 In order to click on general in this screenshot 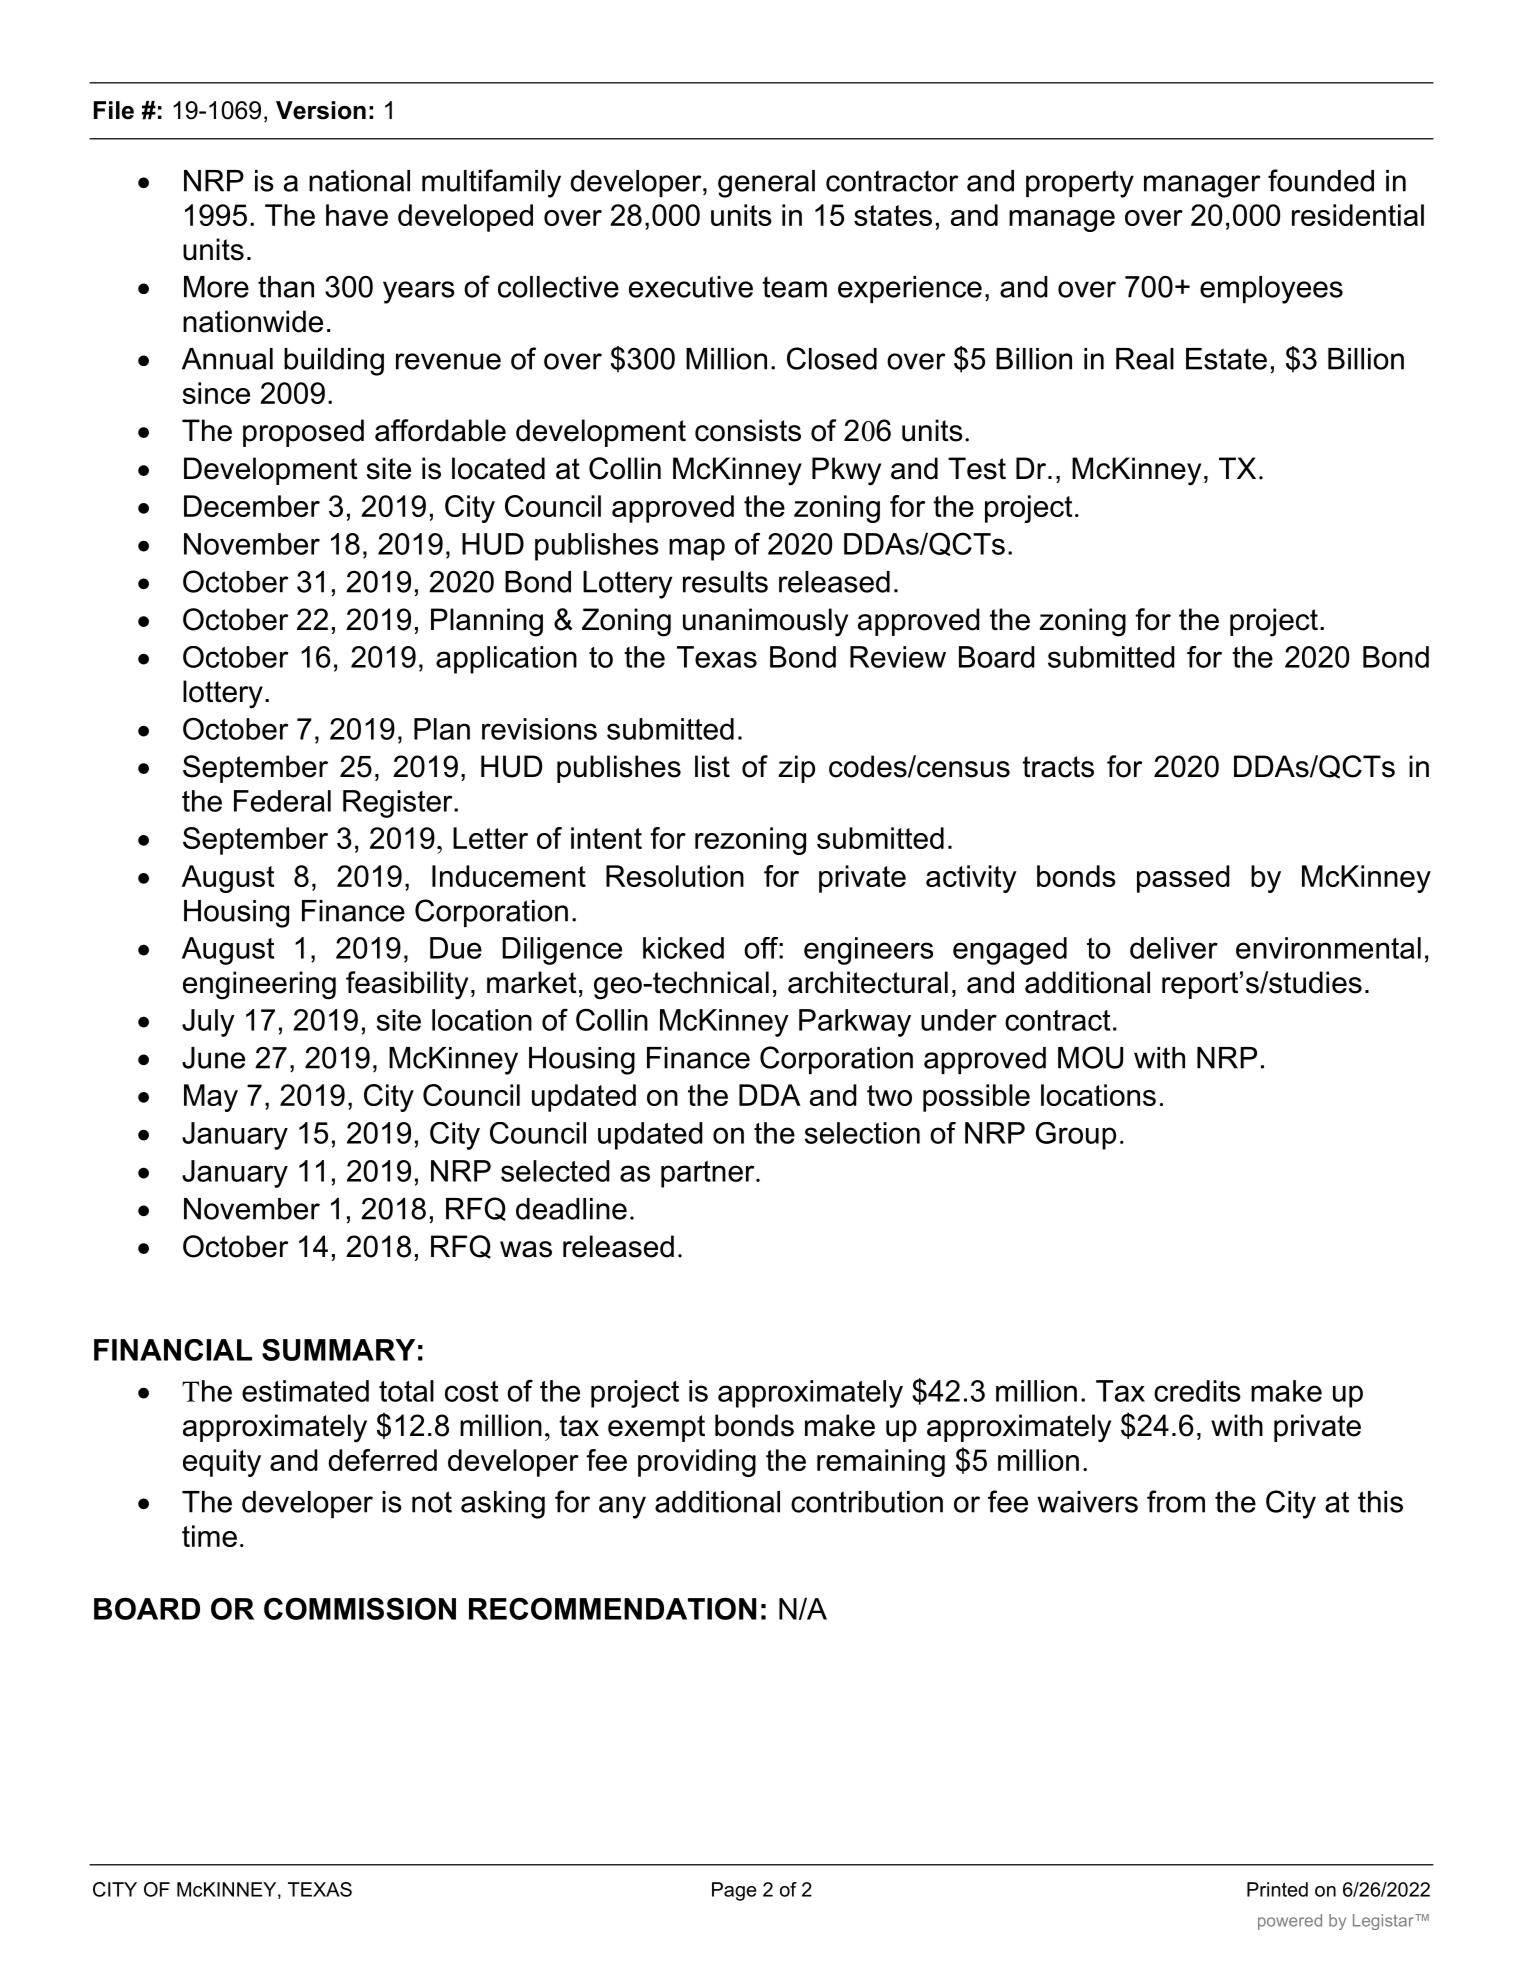, I will do `click(766, 184)`.
